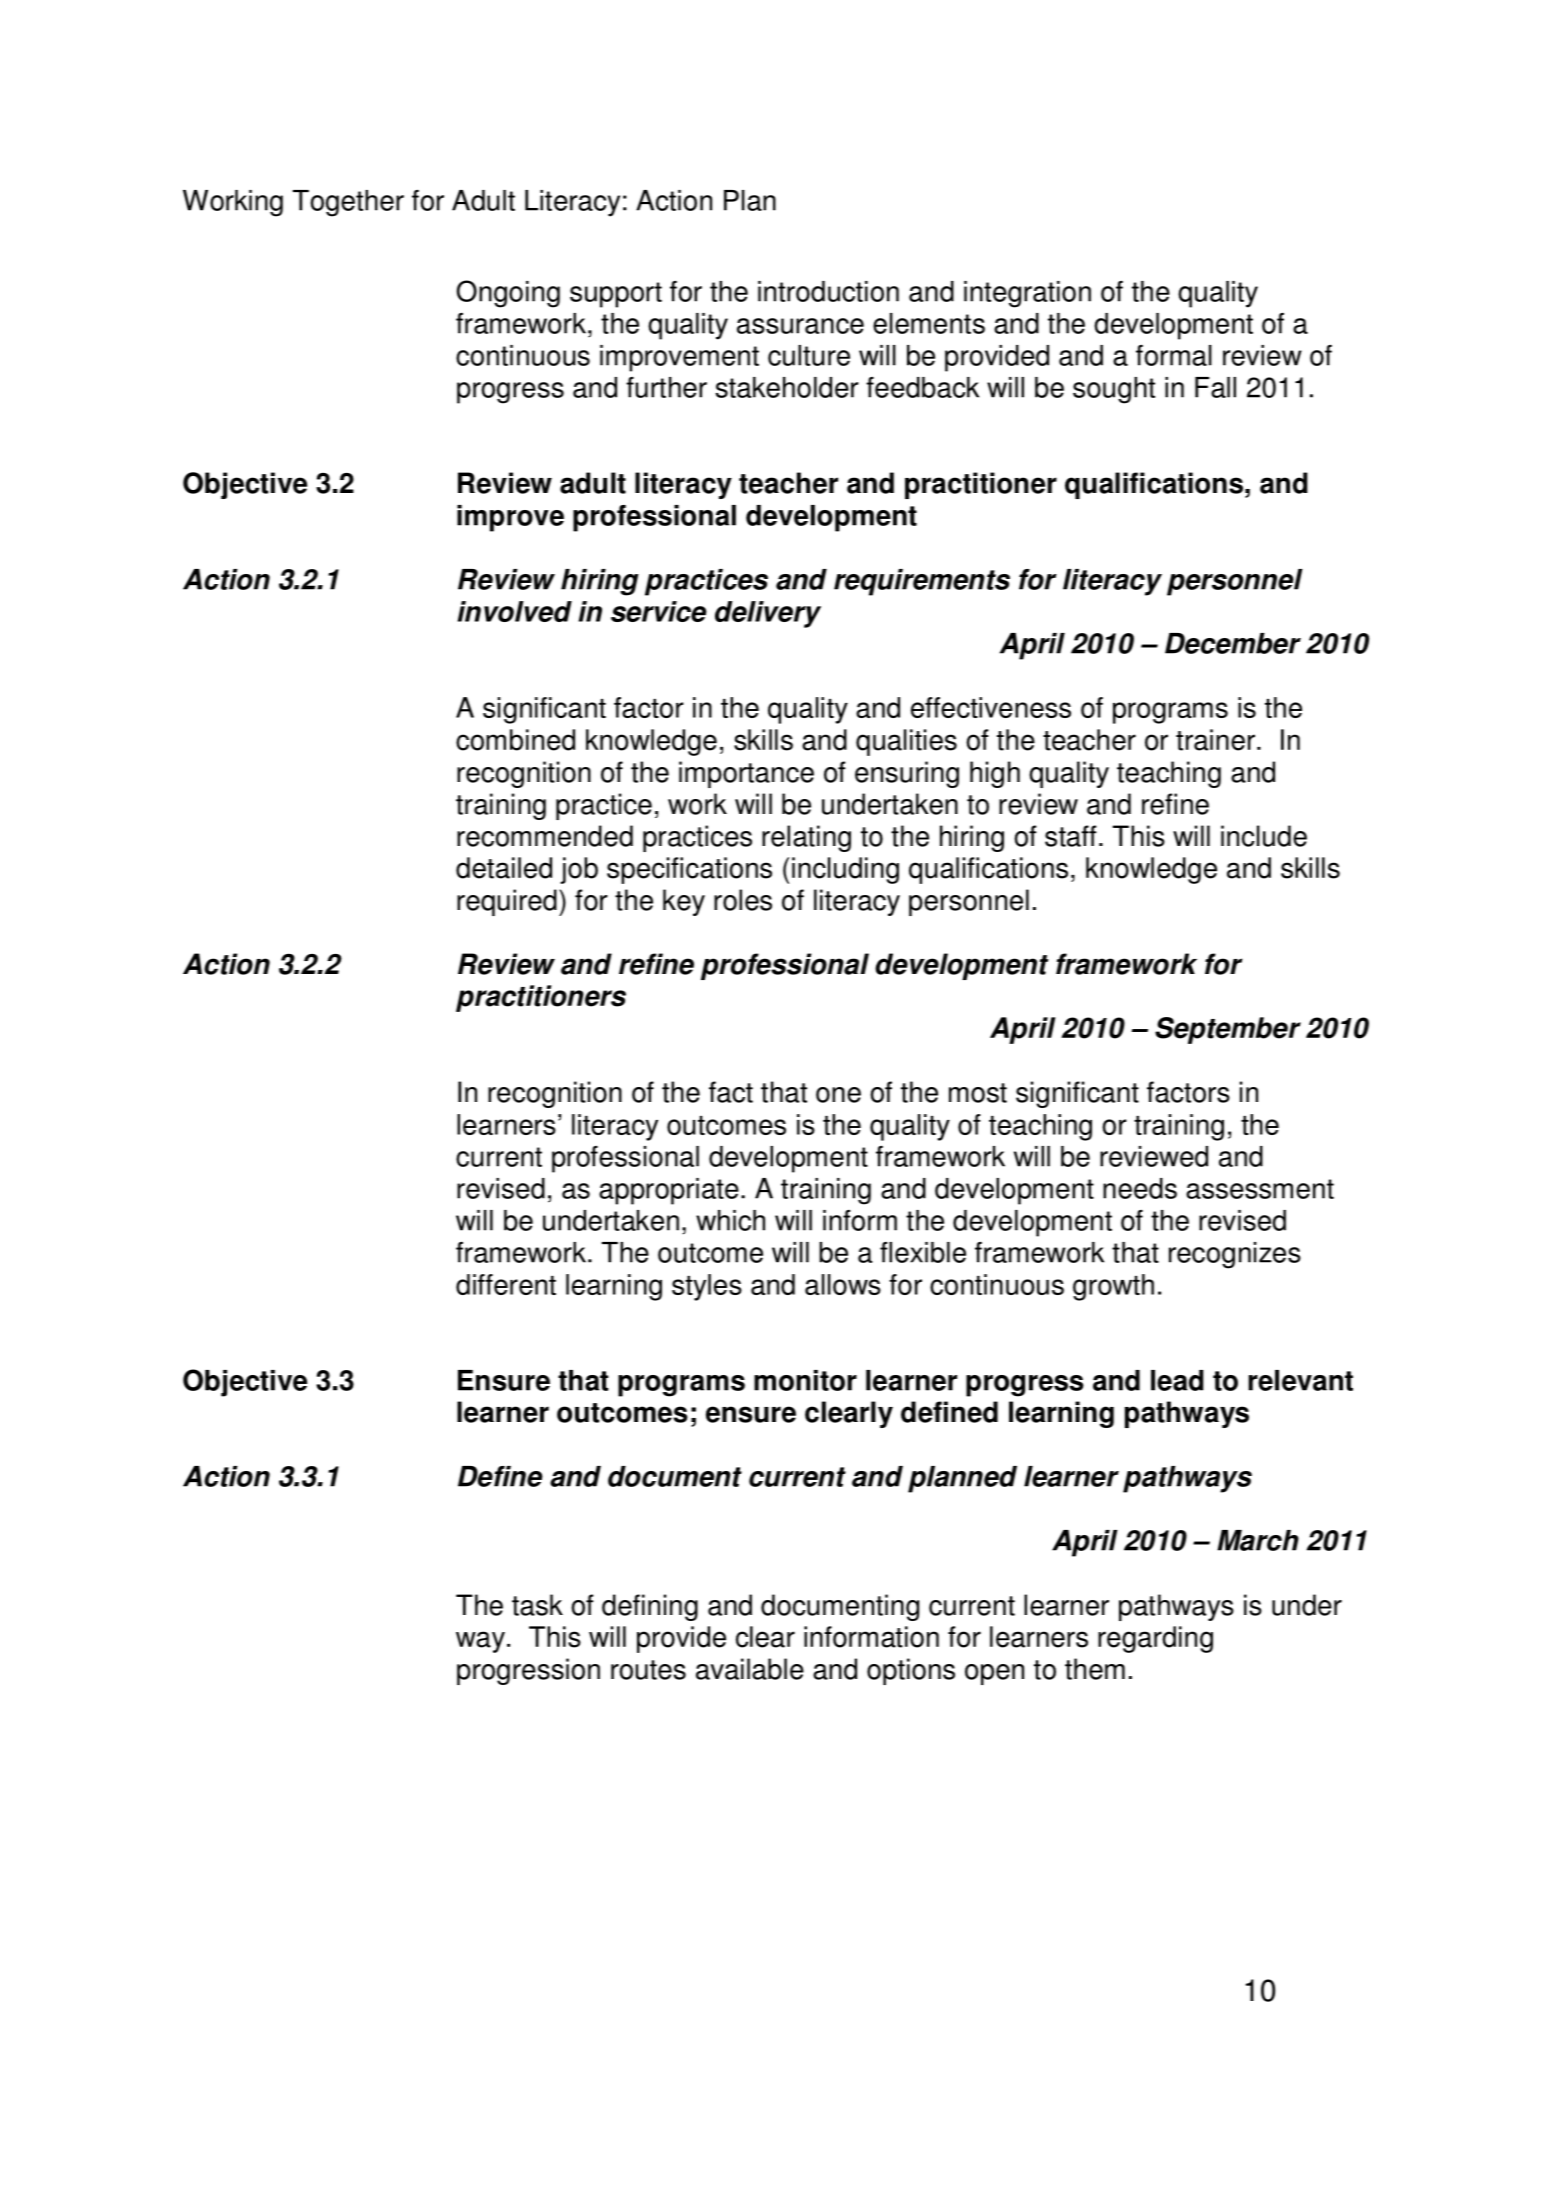  Describe the element at coordinates (507, 902) in the document. I see `required` at that location.
